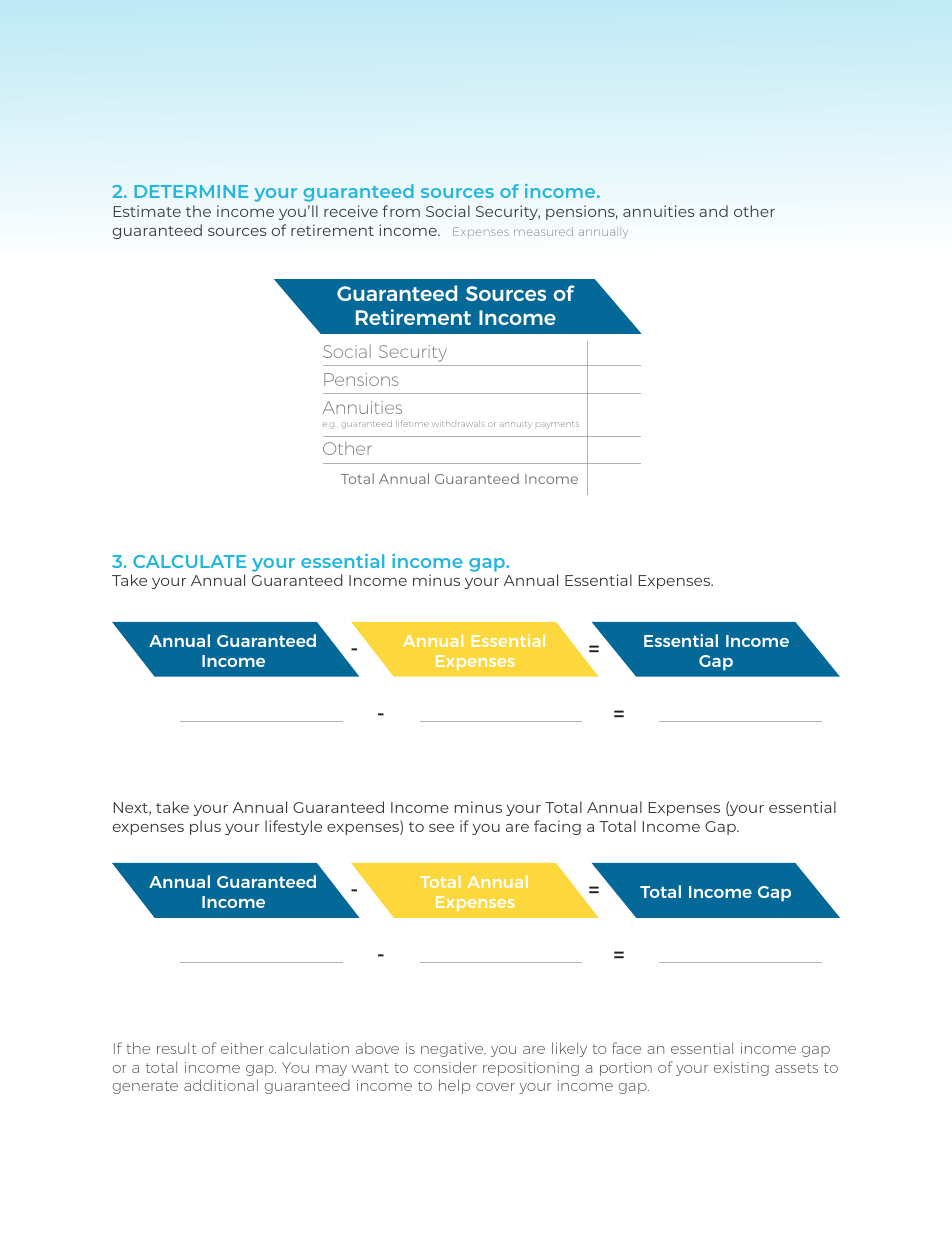 This document has height=1233, width=952. What do you see at coordinates (441, 828) in the document?
I see `see` at bounding box center [441, 828].
